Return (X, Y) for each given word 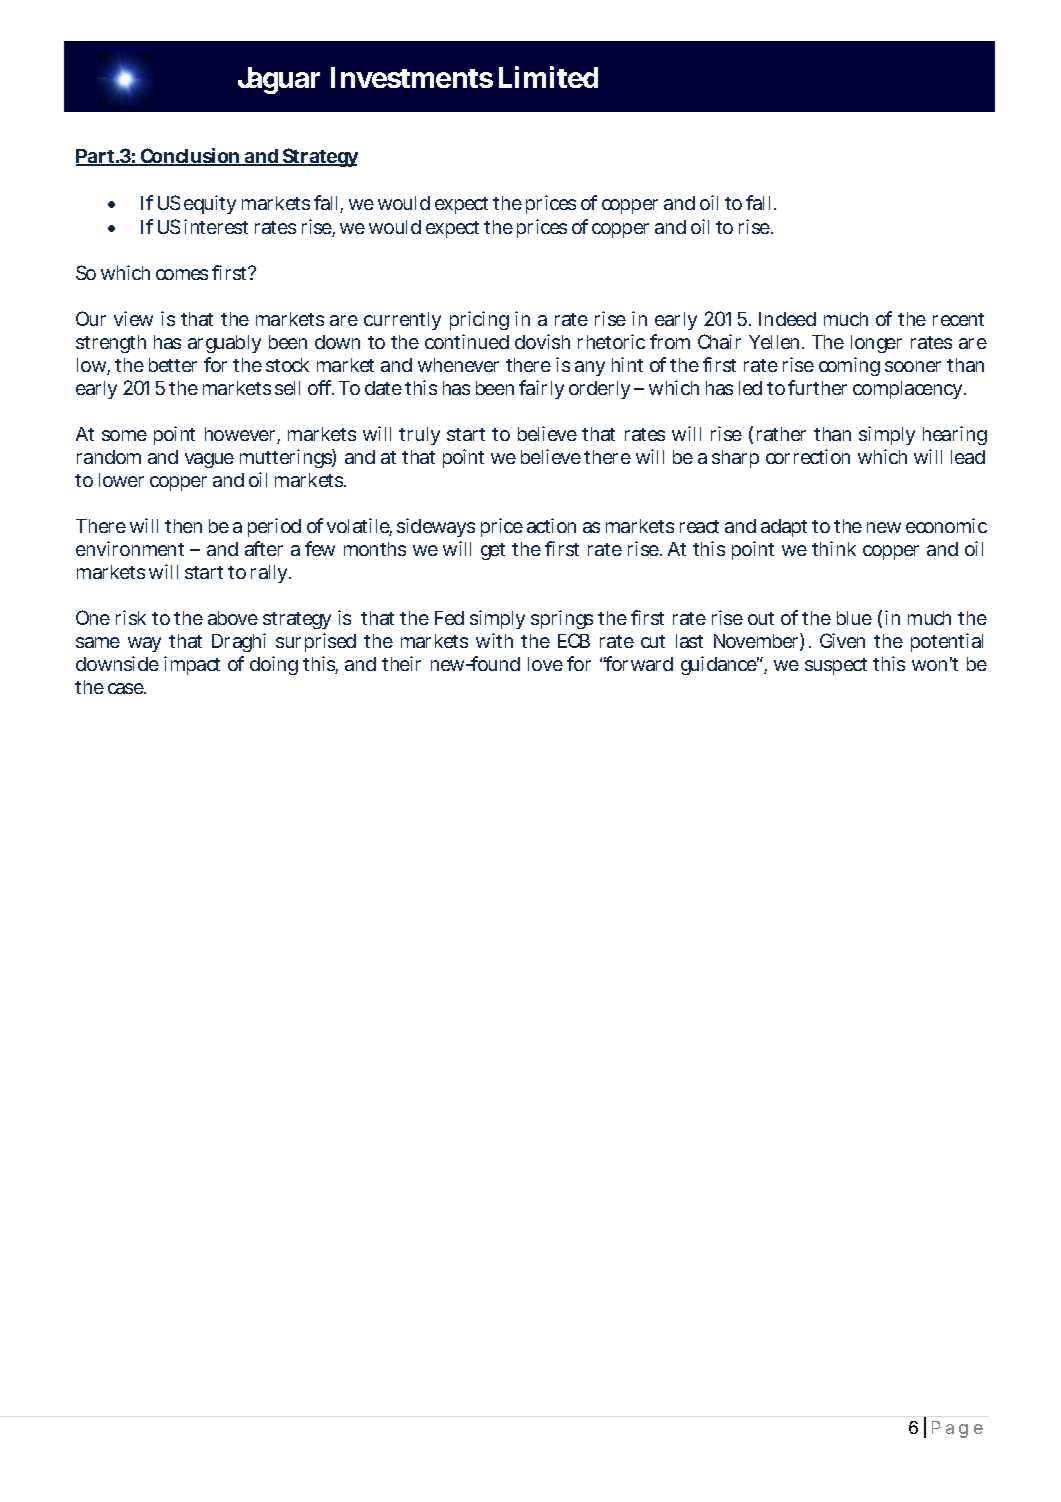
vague (209, 460)
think (834, 548)
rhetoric (611, 341)
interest (216, 226)
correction (808, 456)
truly (419, 436)
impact (192, 665)
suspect (836, 666)
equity (210, 204)
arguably (224, 344)
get (493, 551)
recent (958, 319)
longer (876, 344)
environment (130, 548)
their (401, 663)
